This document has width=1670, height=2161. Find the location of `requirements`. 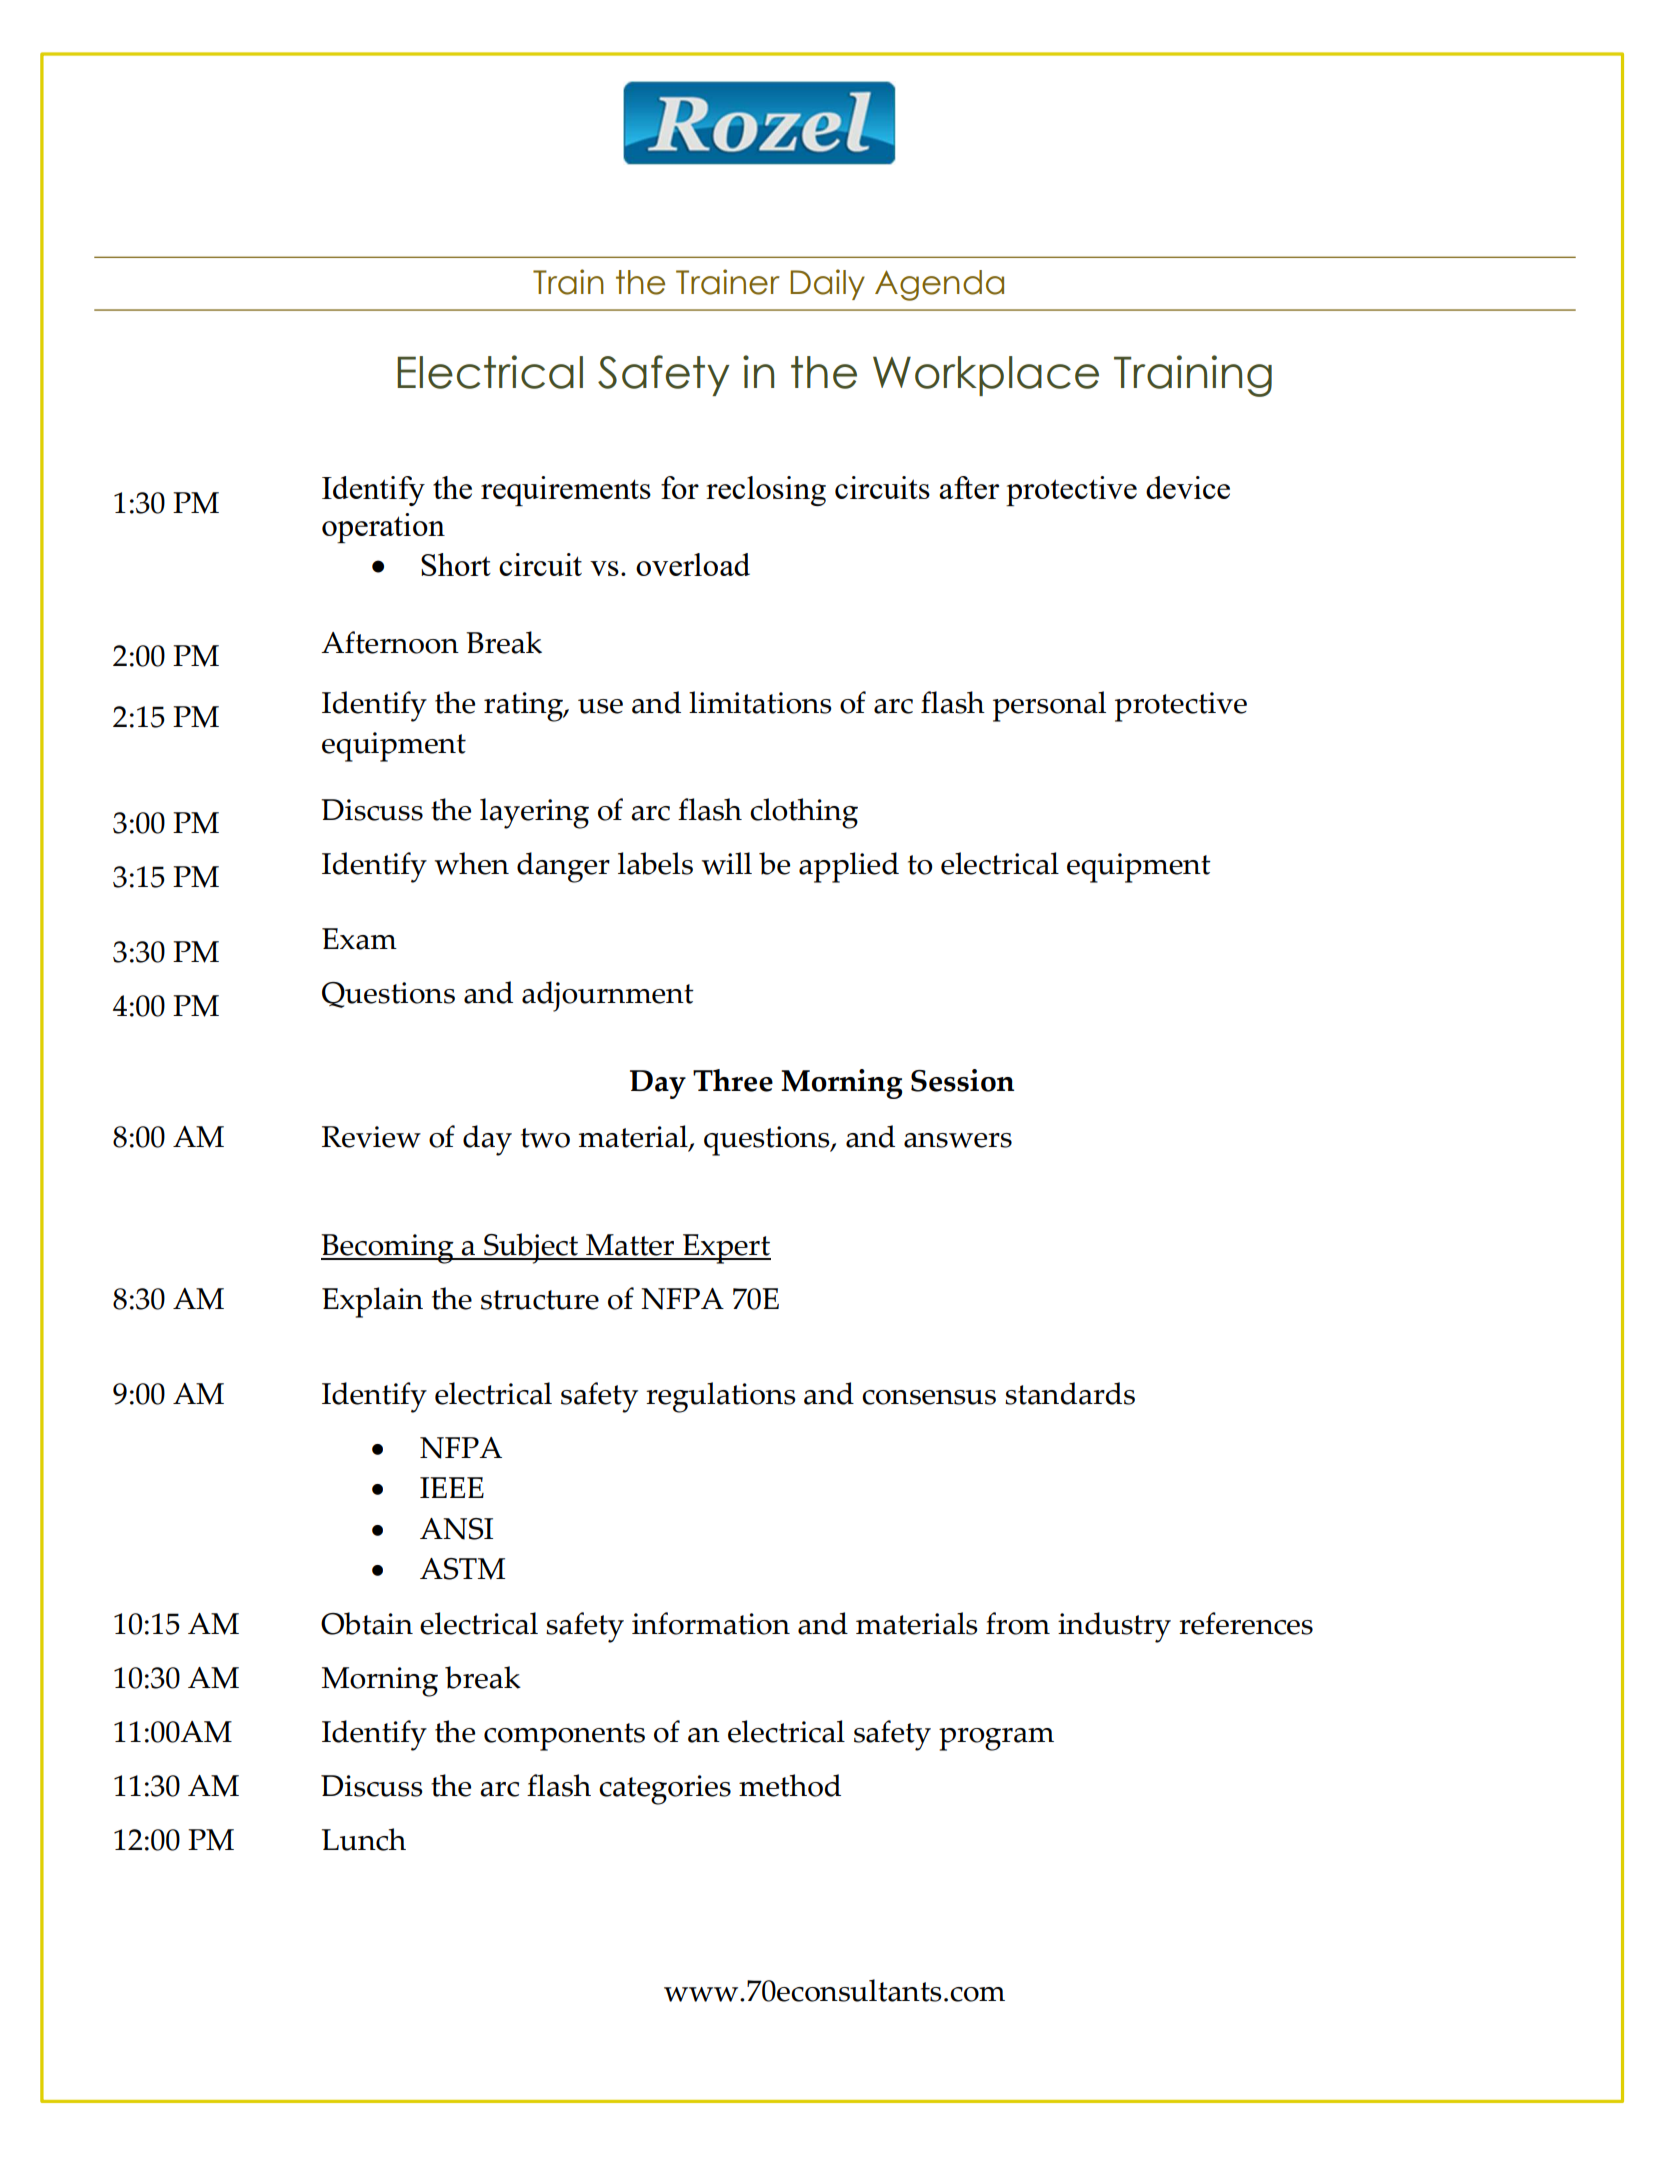

requirements is located at coordinates (566, 491).
